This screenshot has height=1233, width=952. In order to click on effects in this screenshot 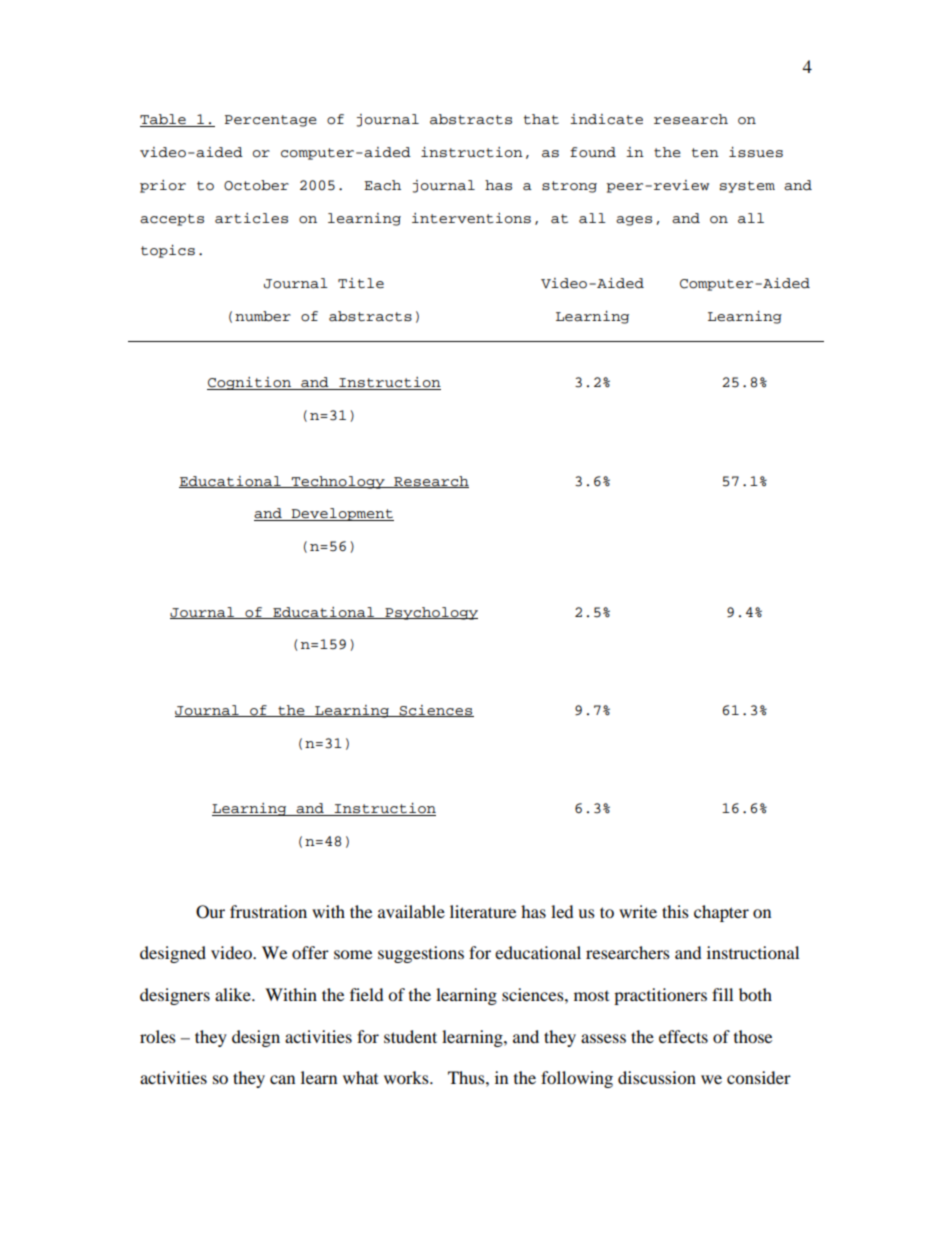, I will do `click(683, 1036)`.
